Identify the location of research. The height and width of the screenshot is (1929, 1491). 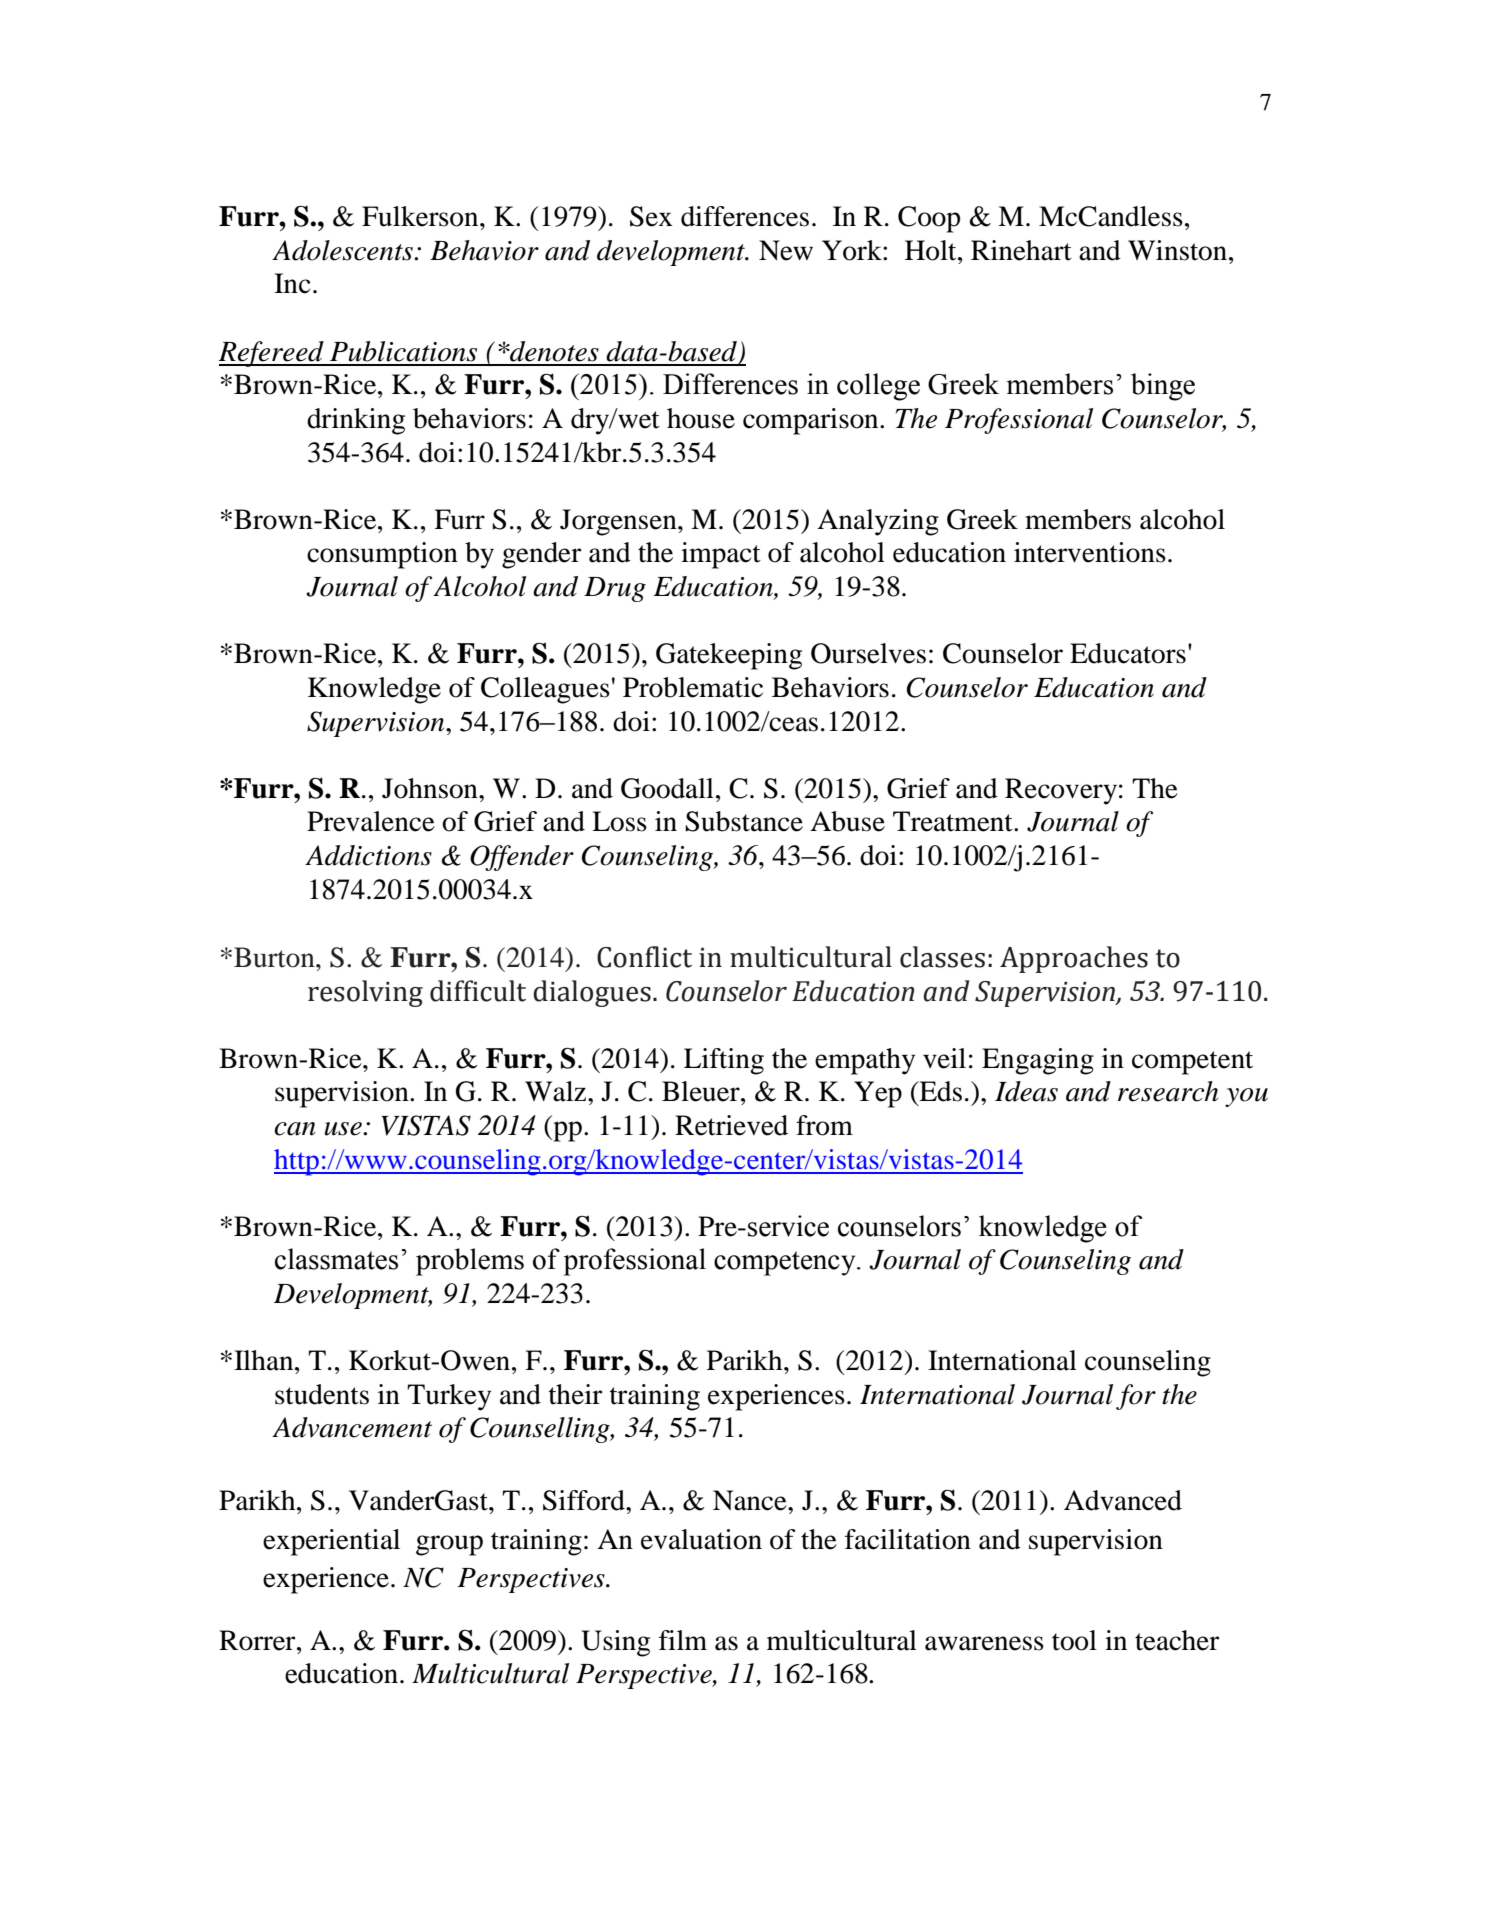
(1168, 1091).
